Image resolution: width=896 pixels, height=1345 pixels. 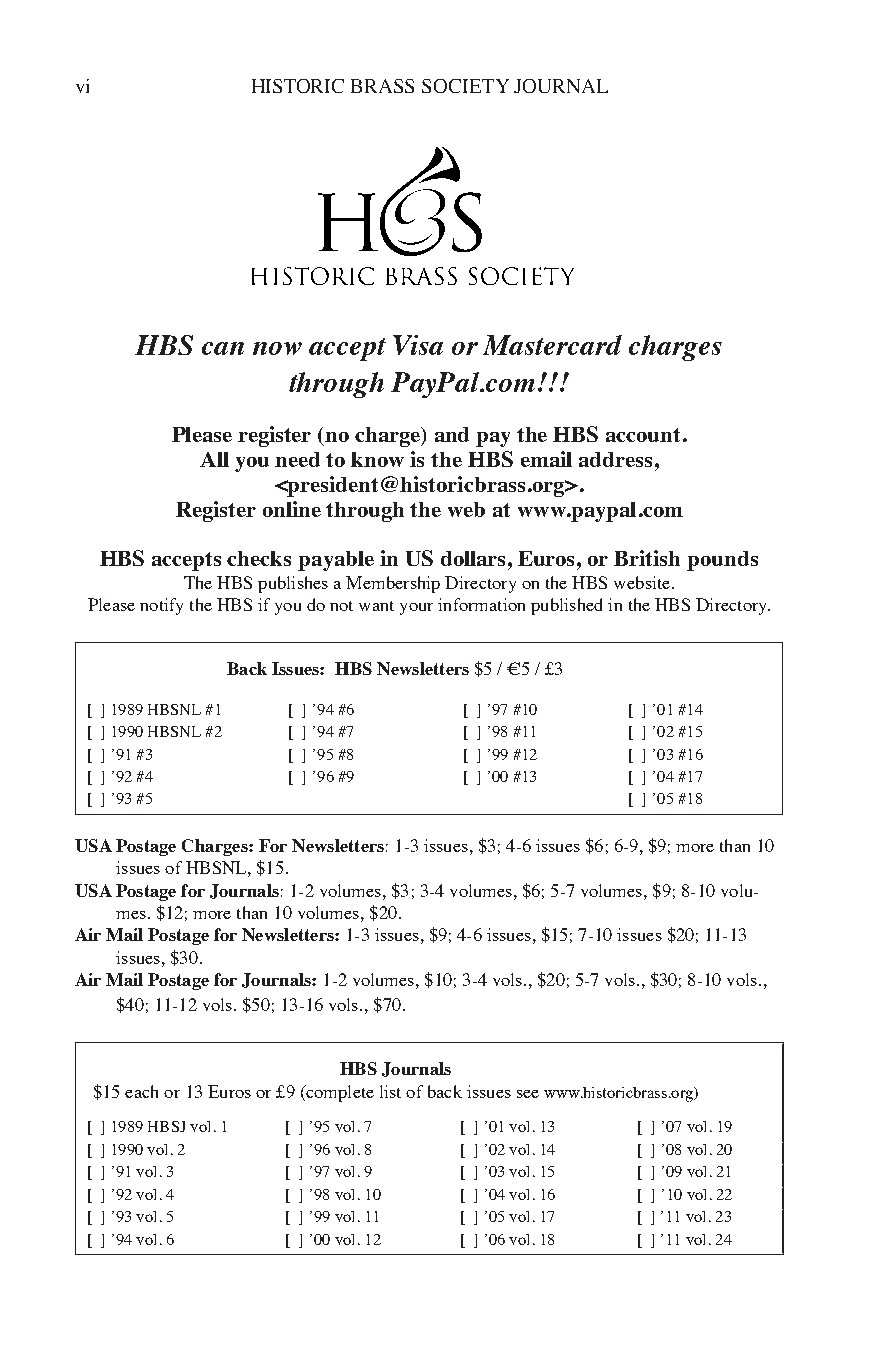 I want to click on see, so click(x=528, y=1094).
